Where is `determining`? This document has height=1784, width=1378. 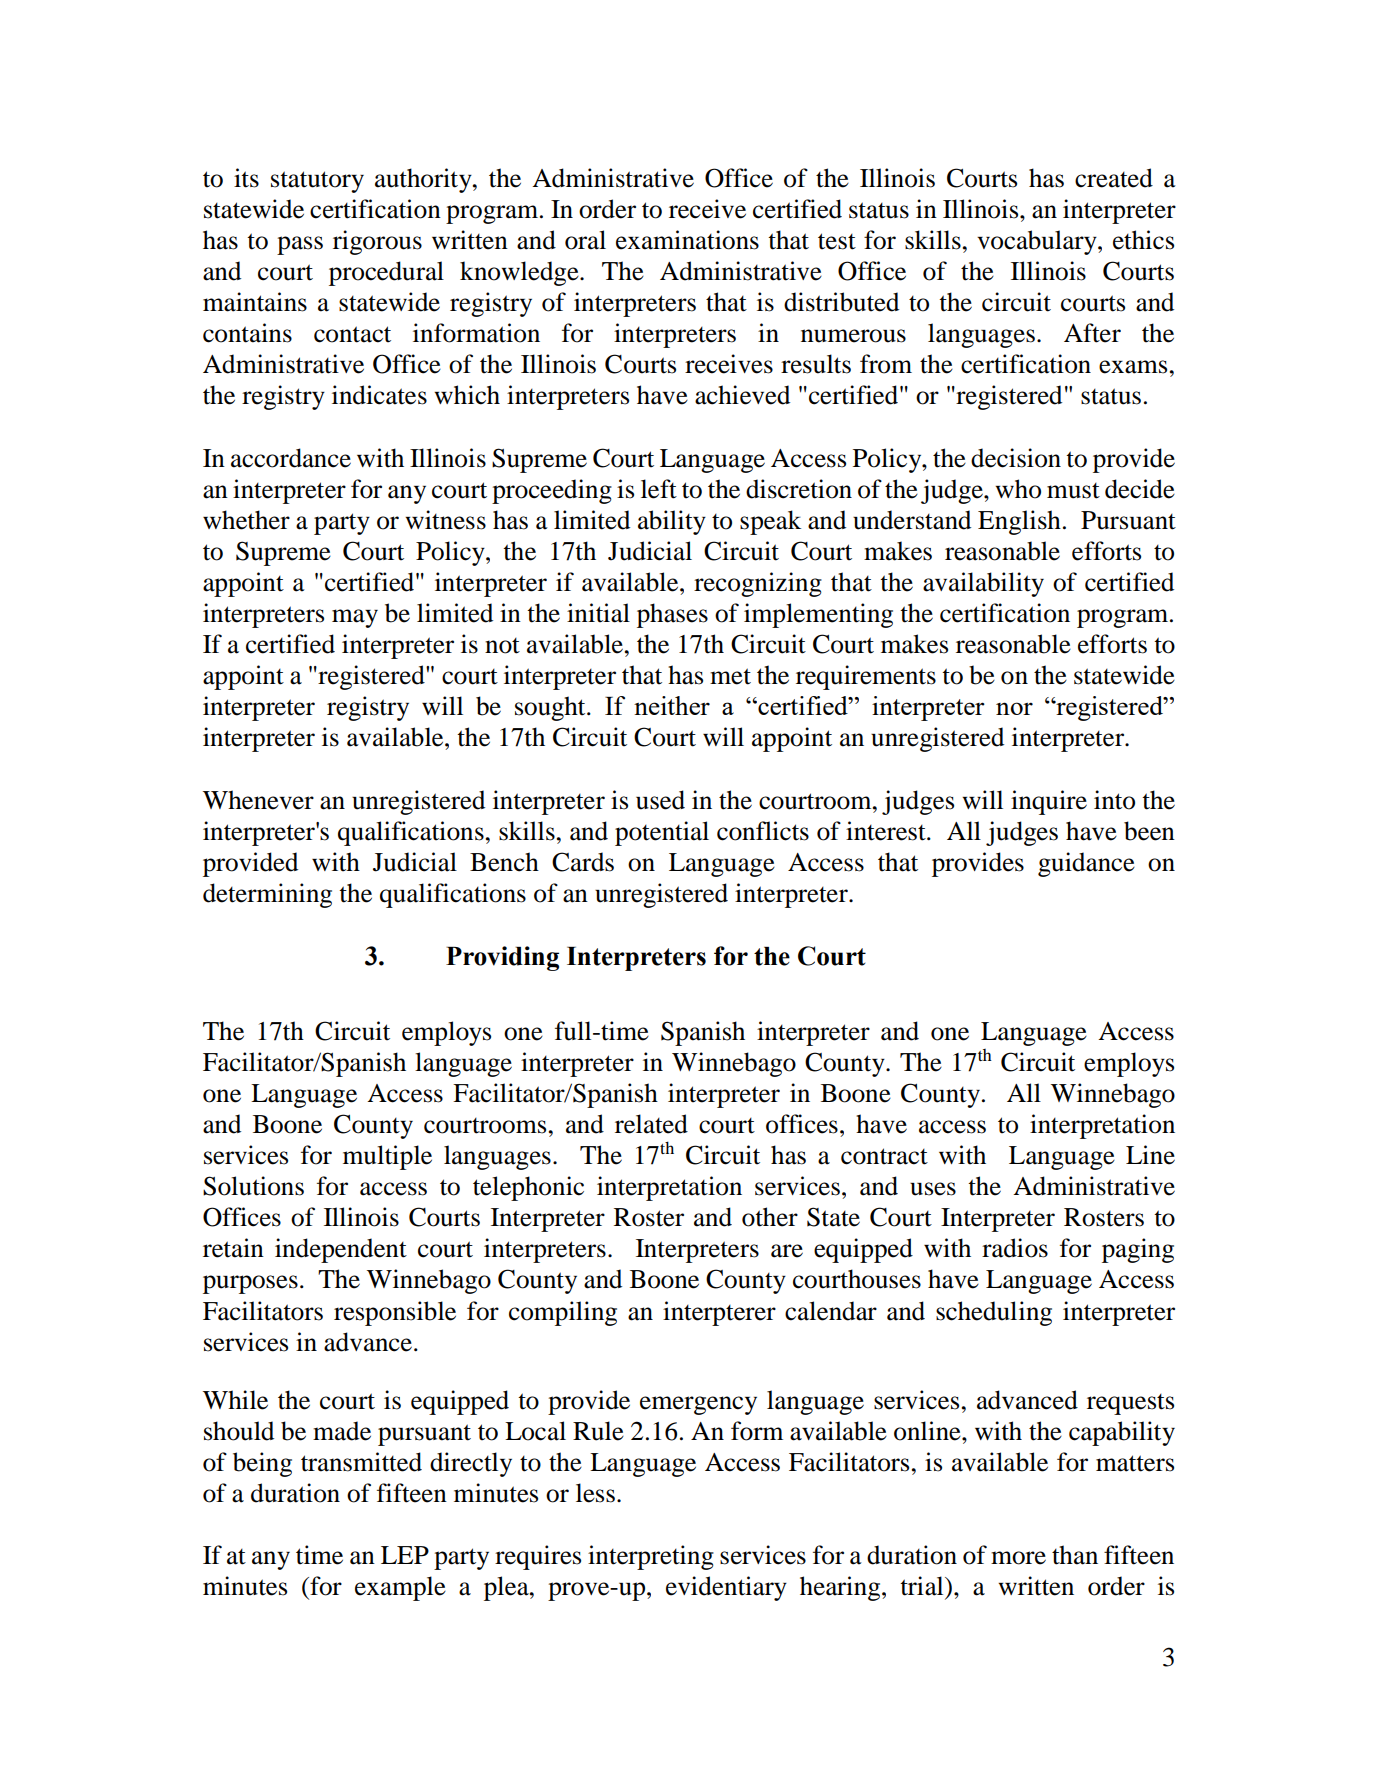
determining is located at coordinates (267, 895).
